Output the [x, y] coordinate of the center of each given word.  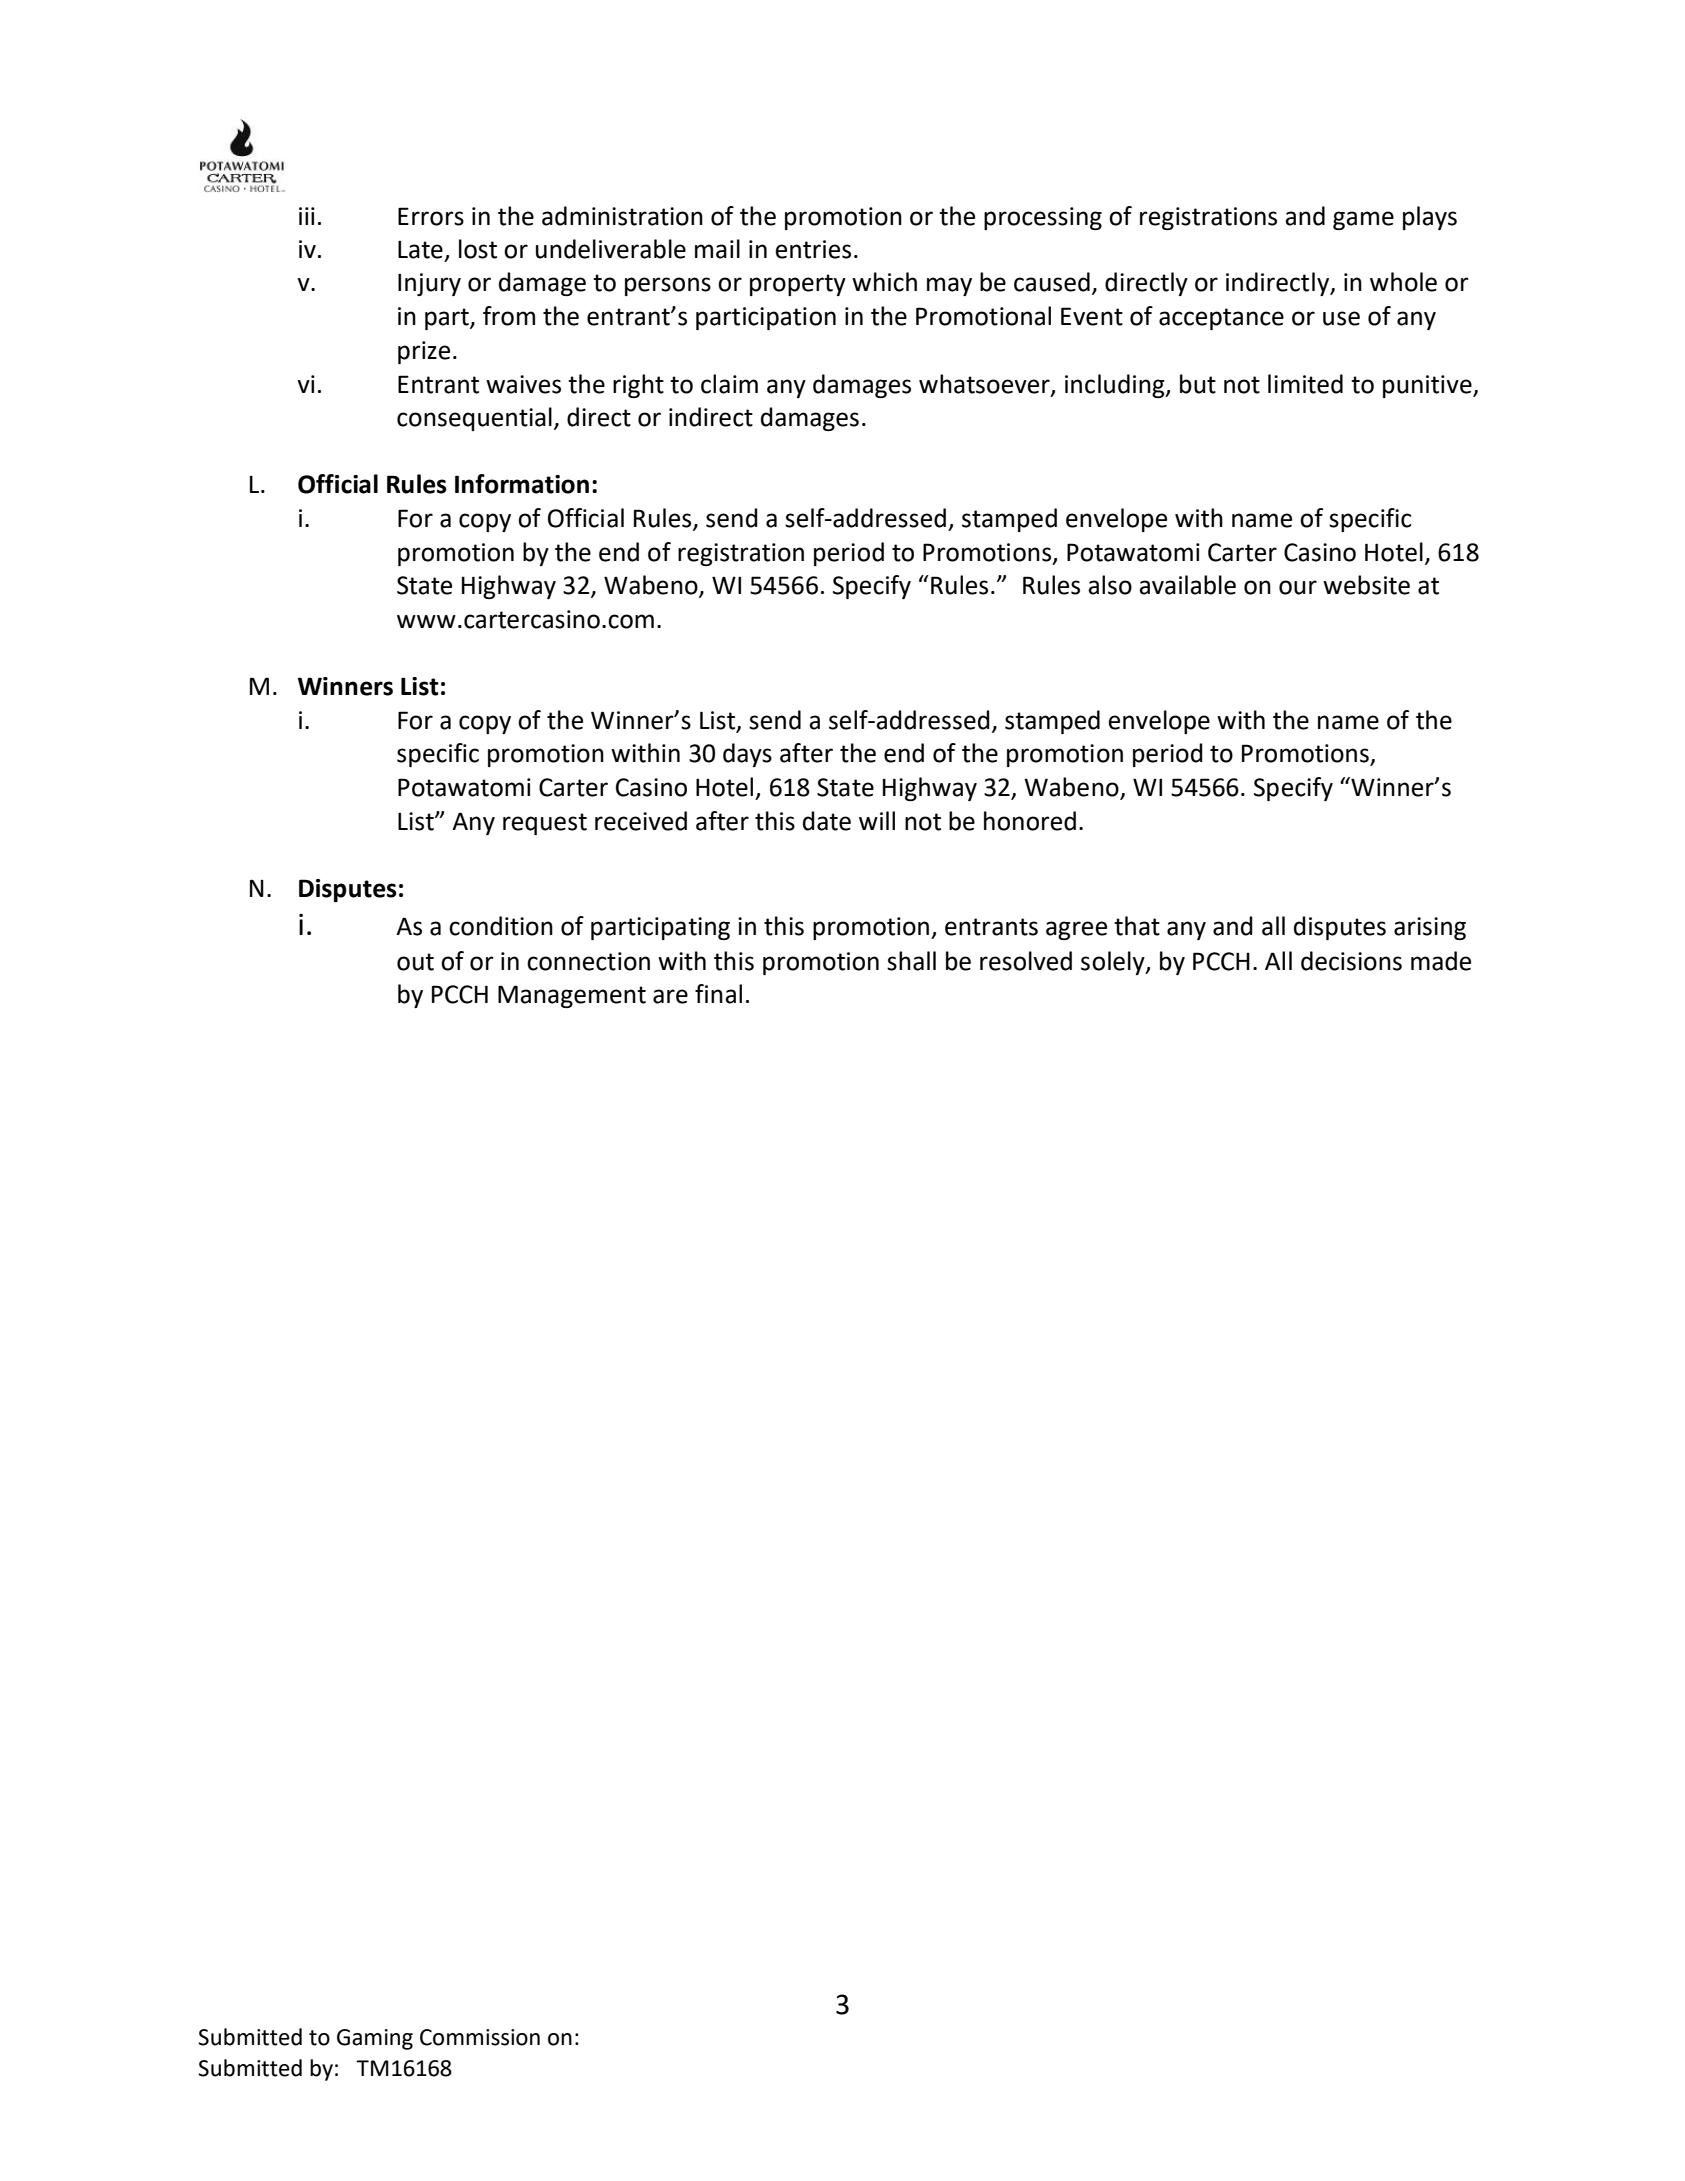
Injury [429, 284]
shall [911, 961]
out [415, 962]
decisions [1351, 961]
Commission [480, 2037]
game [1363, 220]
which [884, 282]
